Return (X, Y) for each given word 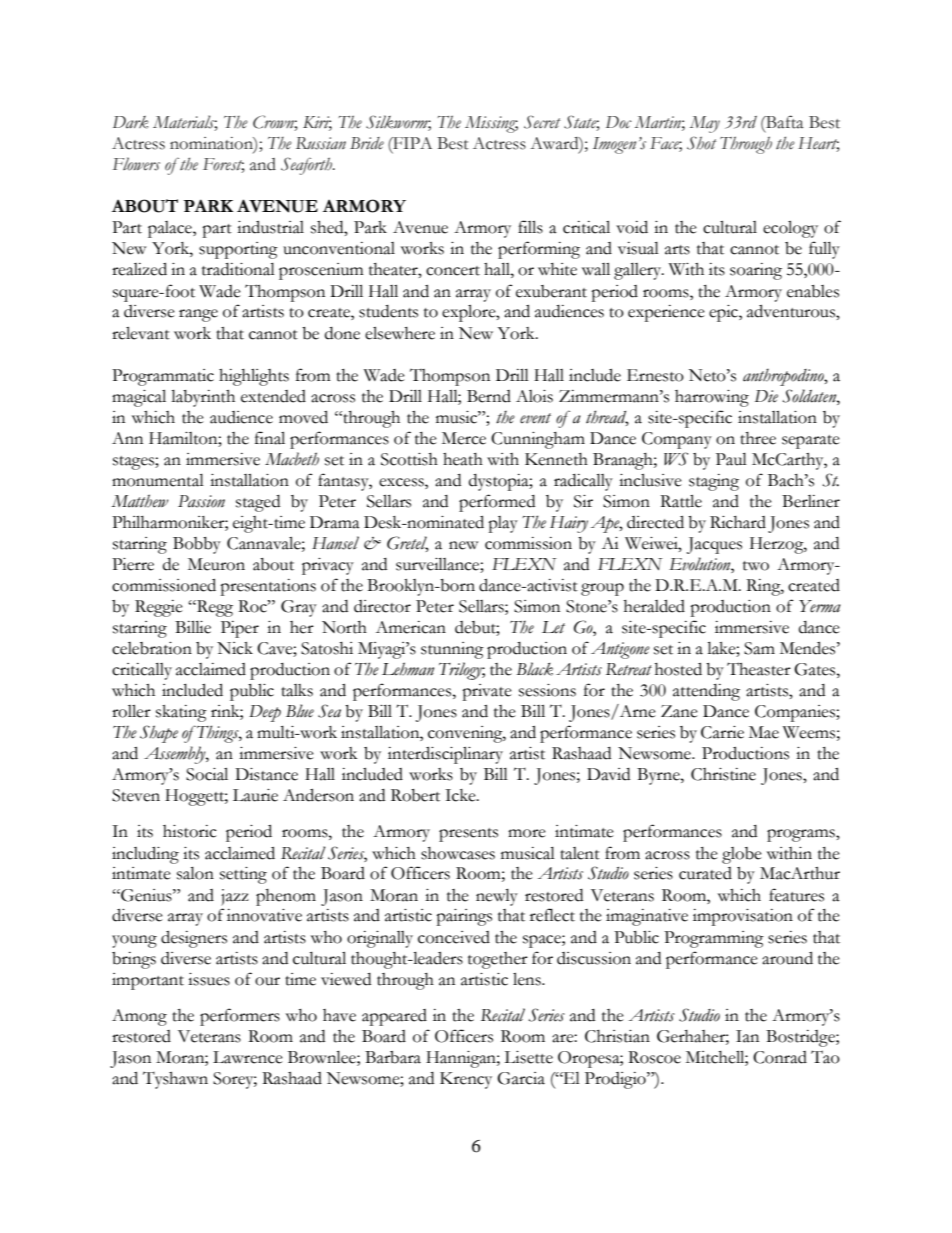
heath (463, 459)
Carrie (722, 732)
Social (207, 774)
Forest (224, 165)
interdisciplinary (445, 755)
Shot (701, 143)
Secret (542, 122)
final (270, 438)
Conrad (780, 1057)
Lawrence (248, 1057)
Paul (731, 459)
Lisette (528, 1057)
